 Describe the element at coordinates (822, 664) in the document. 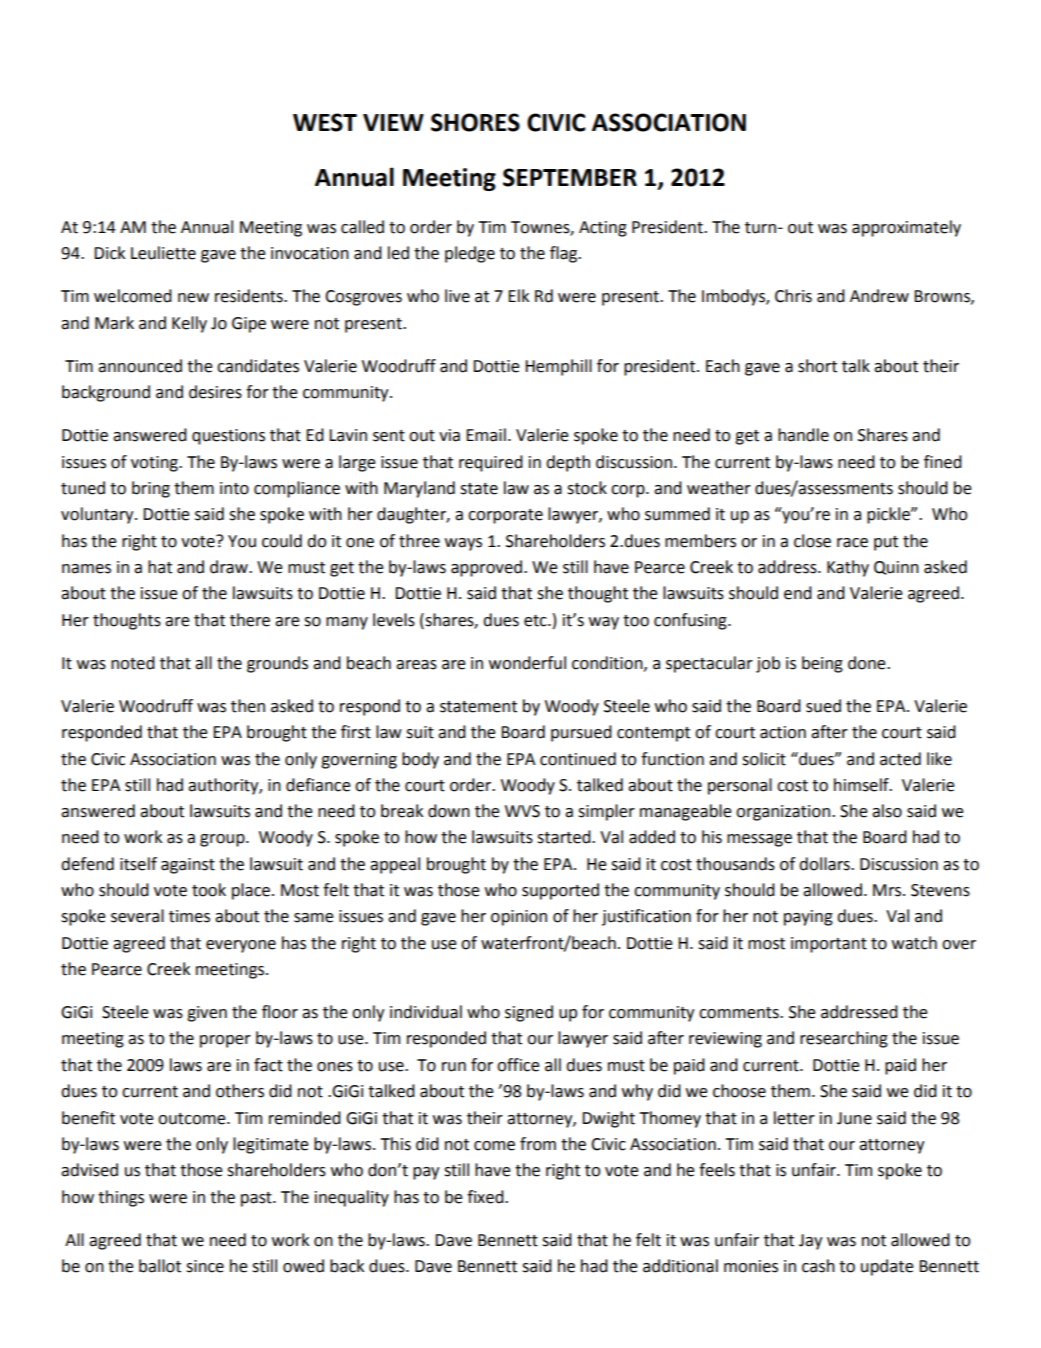

I see `being` at that location.
